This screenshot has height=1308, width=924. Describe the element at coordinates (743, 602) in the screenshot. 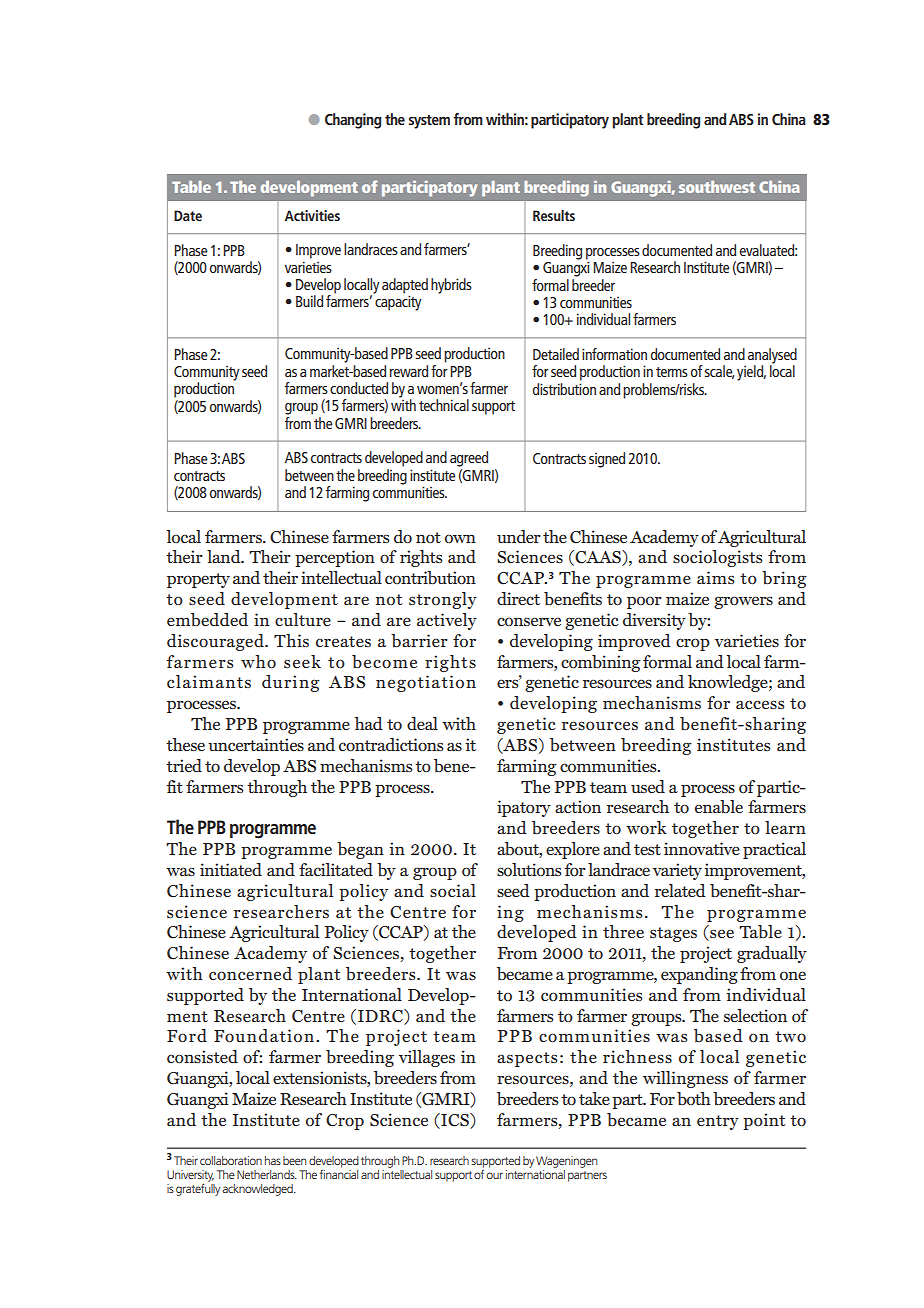

I see `growers` at that location.
